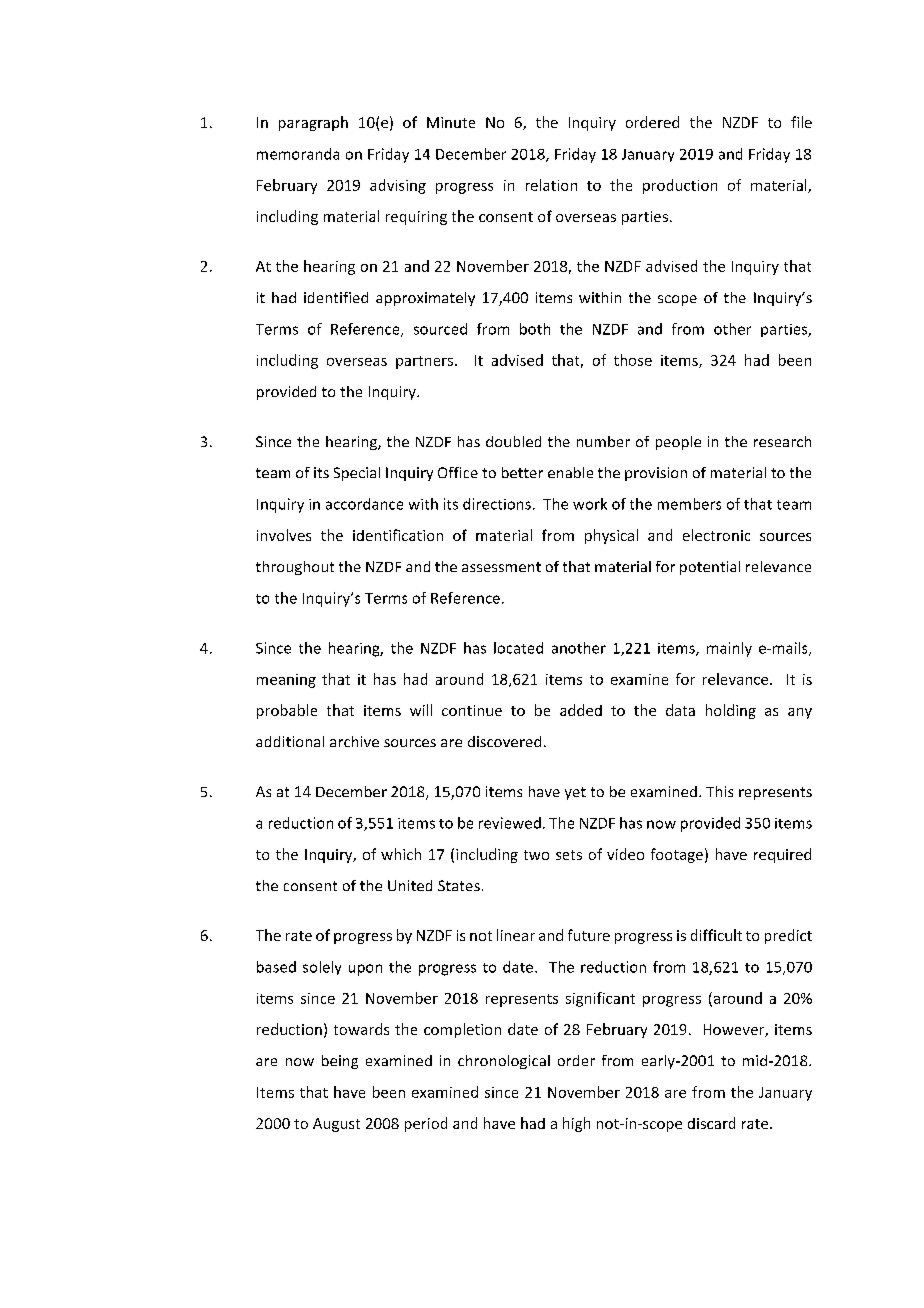  I want to click on two, so click(536, 855).
